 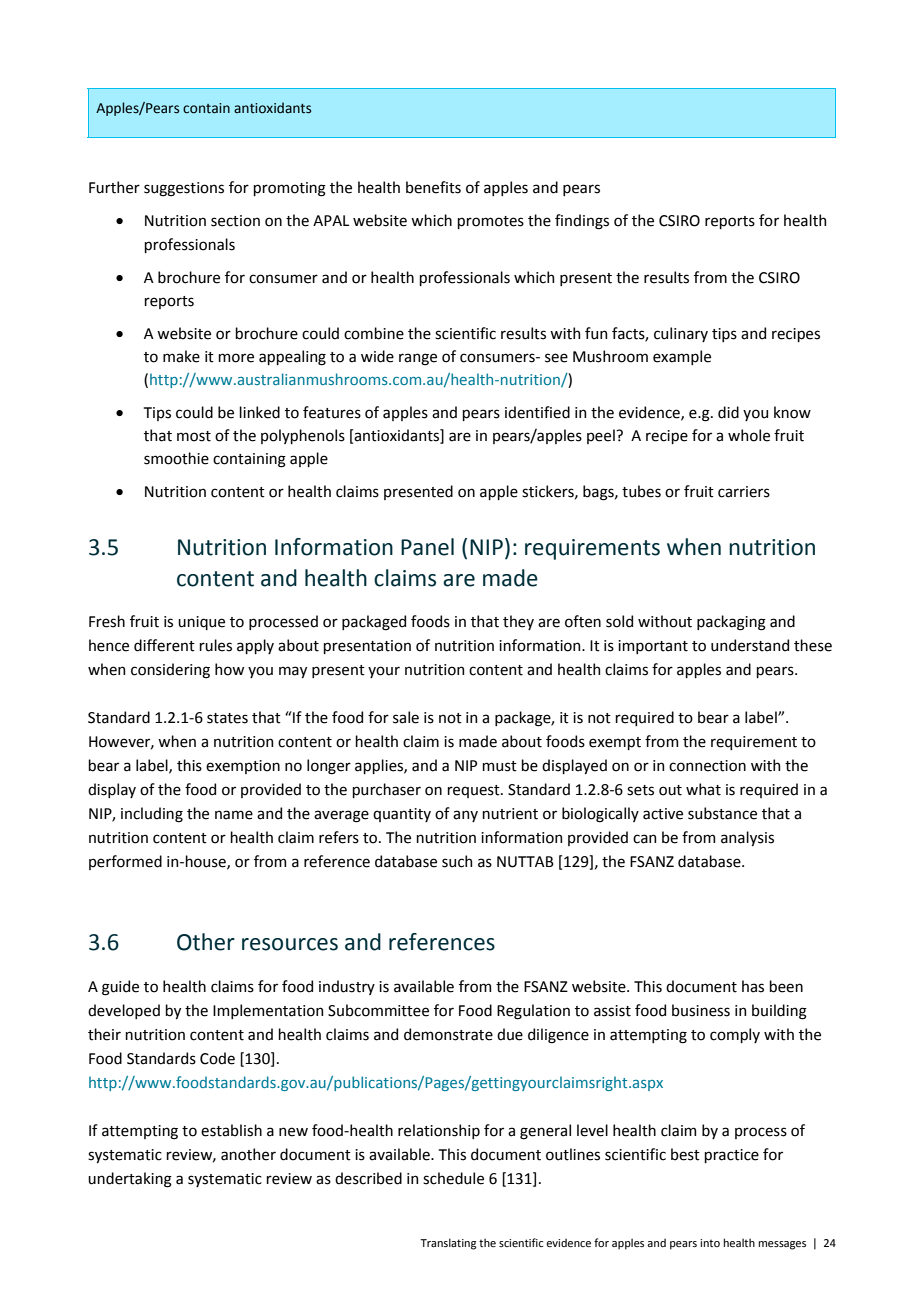 I want to click on sale, so click(x=406, y=717).
